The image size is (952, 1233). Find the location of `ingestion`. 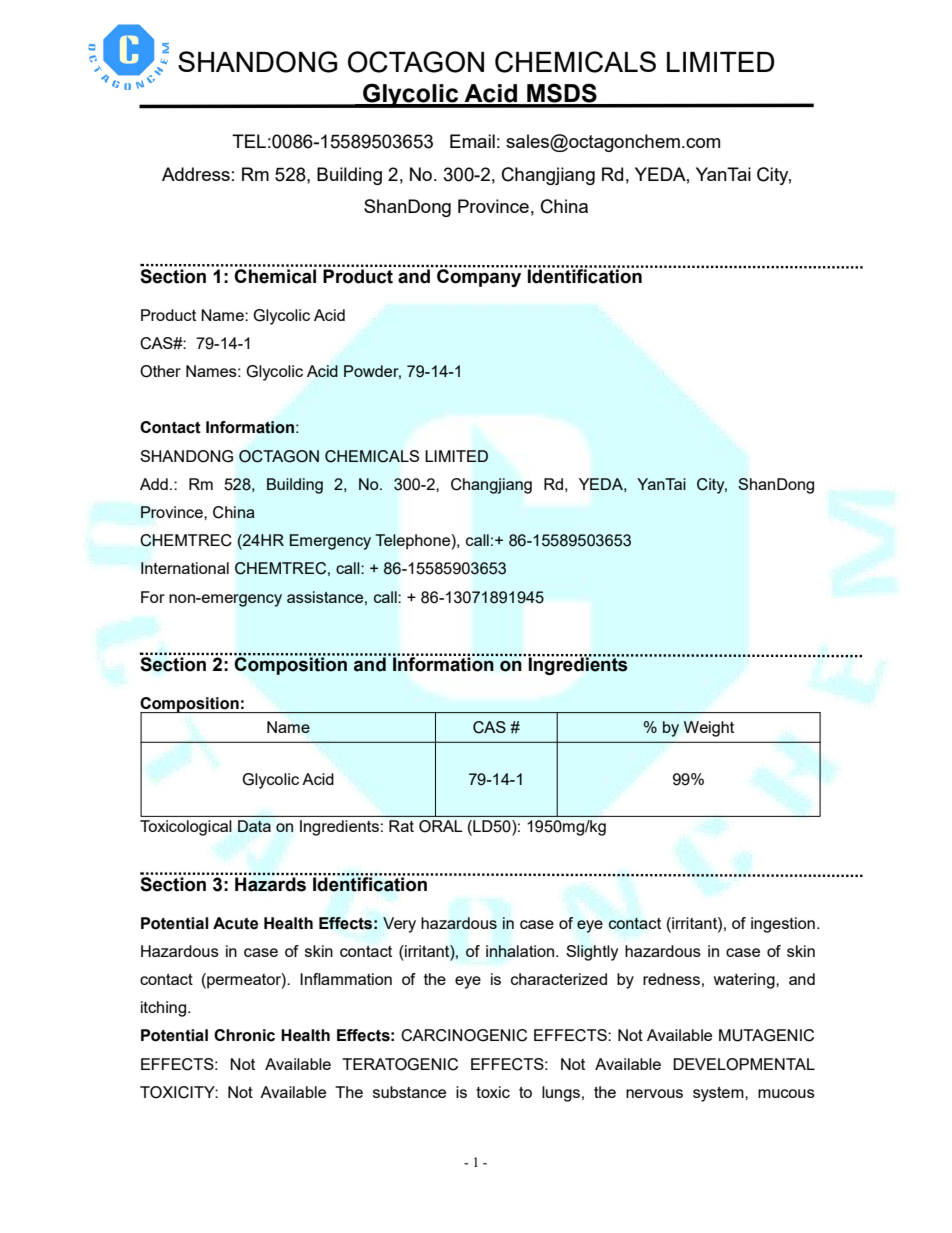

ingestion is located at coordinates (783, 925).
